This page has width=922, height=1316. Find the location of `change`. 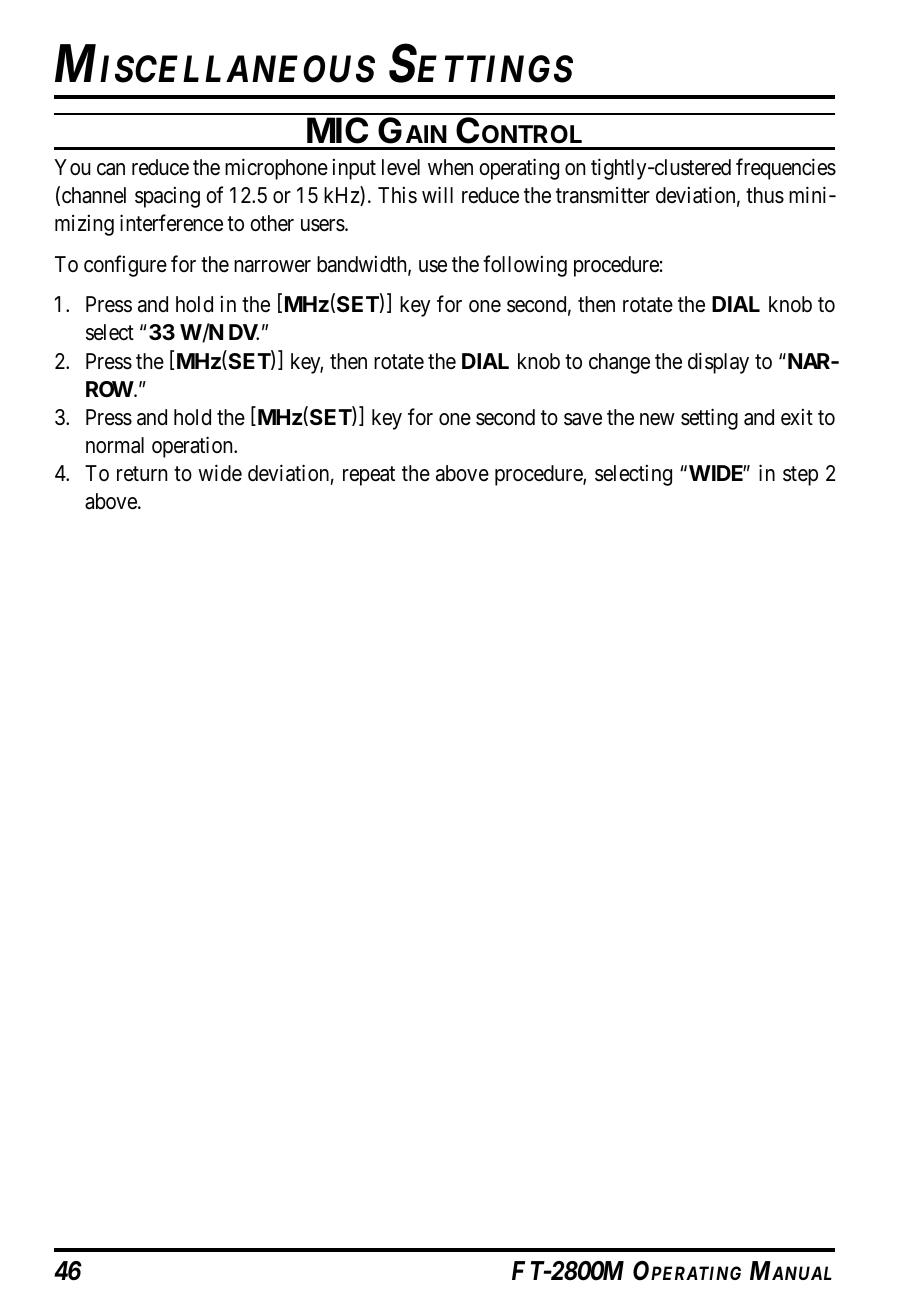

change is located at coordinates (619, 363).
